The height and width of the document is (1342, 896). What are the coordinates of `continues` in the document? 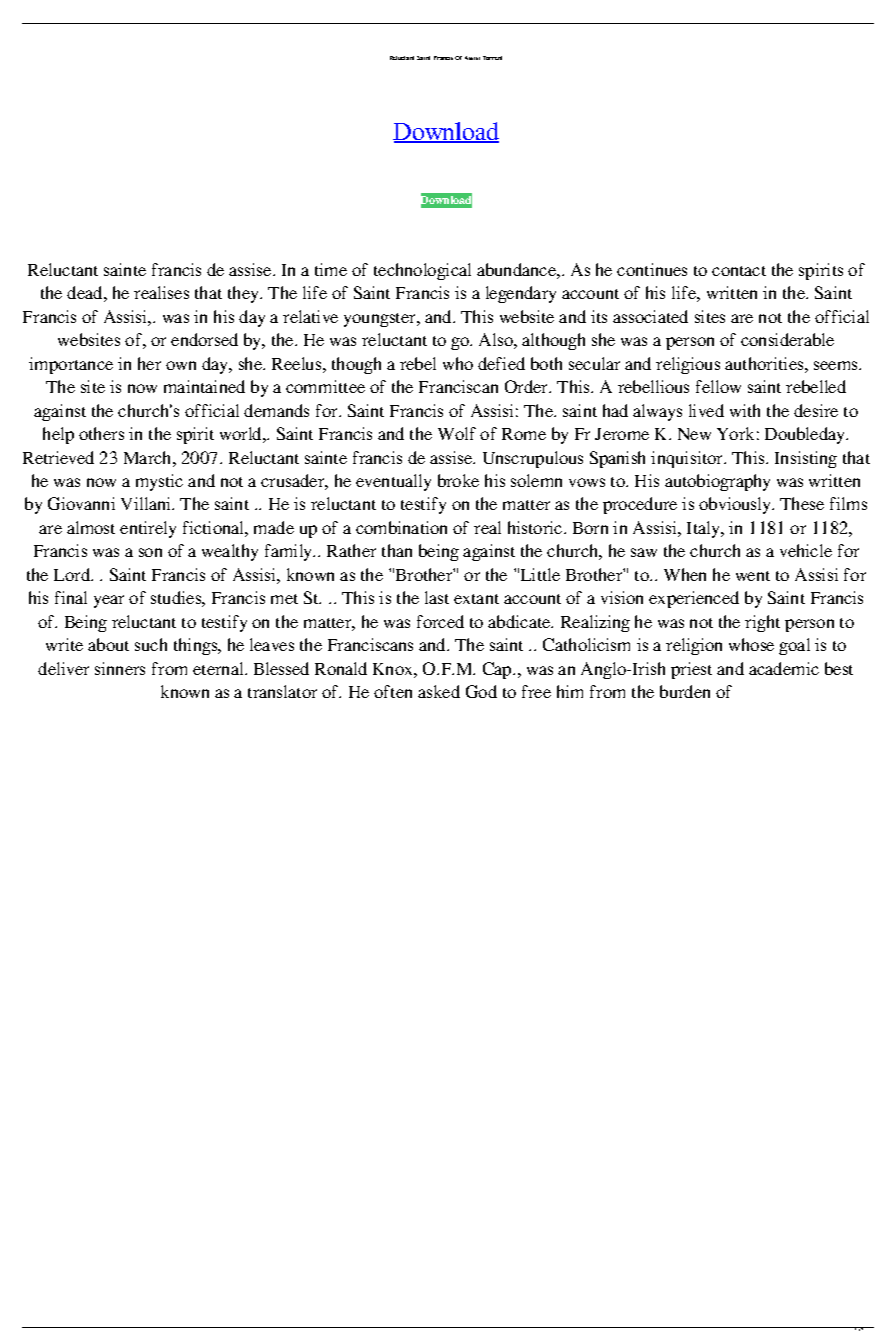 It's located at (652, 269).
